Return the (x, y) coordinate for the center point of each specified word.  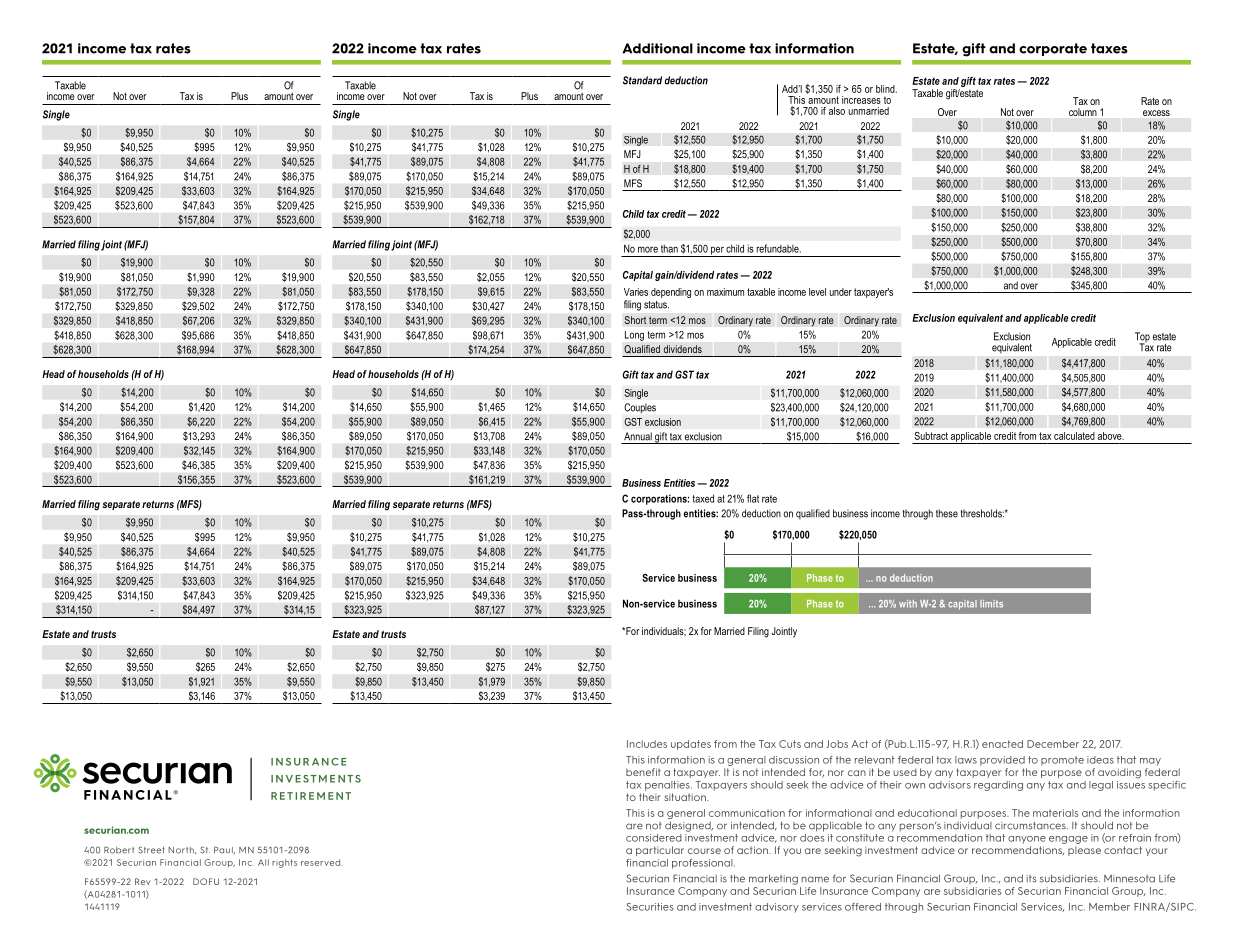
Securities (650, 907)
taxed (703, 498)
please (1084, 851)
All (263, 862)
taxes (1109, 48)
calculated (1074, 436)
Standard (642, 80)
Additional (657, 48)
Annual (638, 436)
